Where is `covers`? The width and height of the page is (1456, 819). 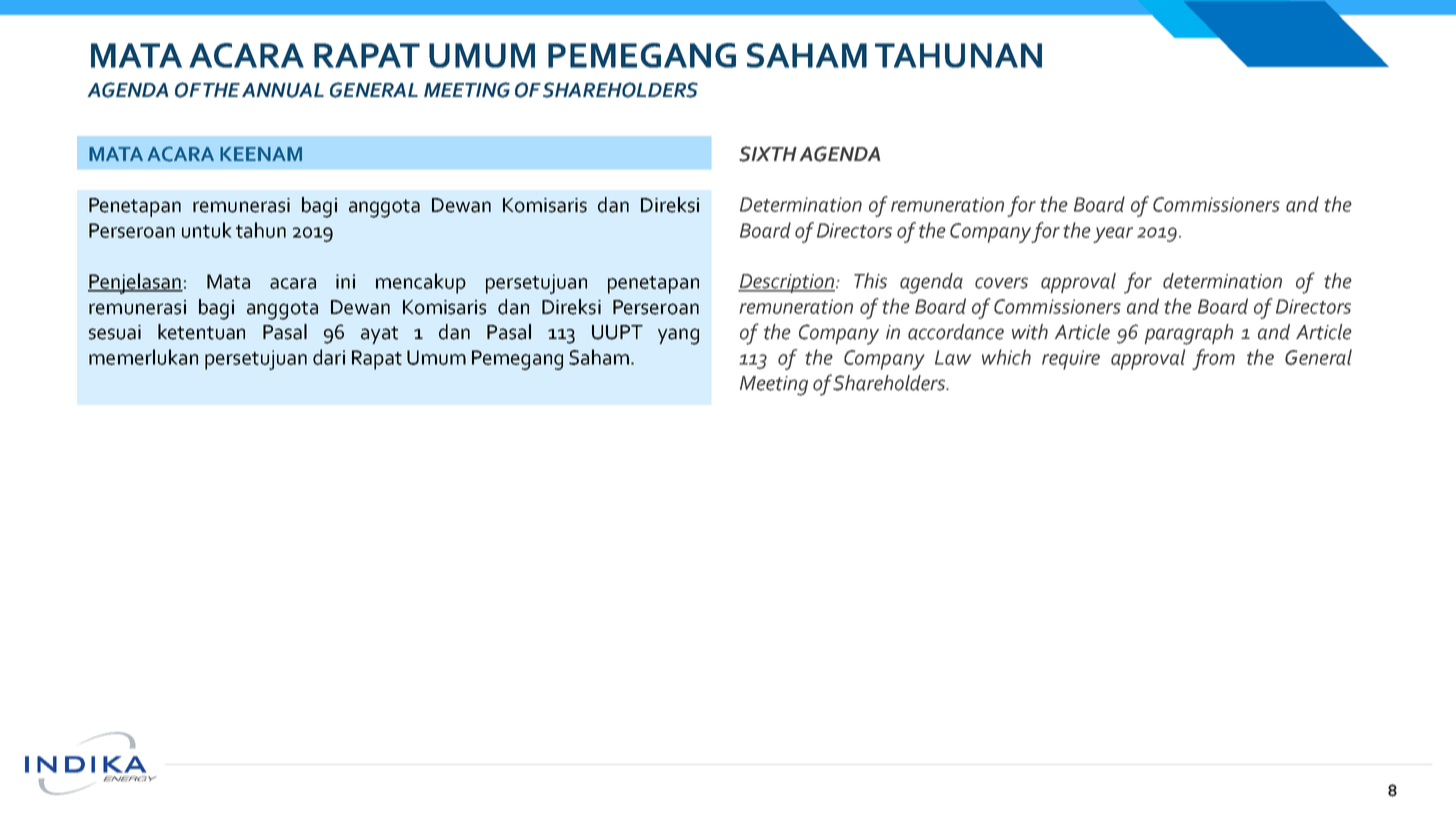
covers is located at coordinates (1001, 283).
